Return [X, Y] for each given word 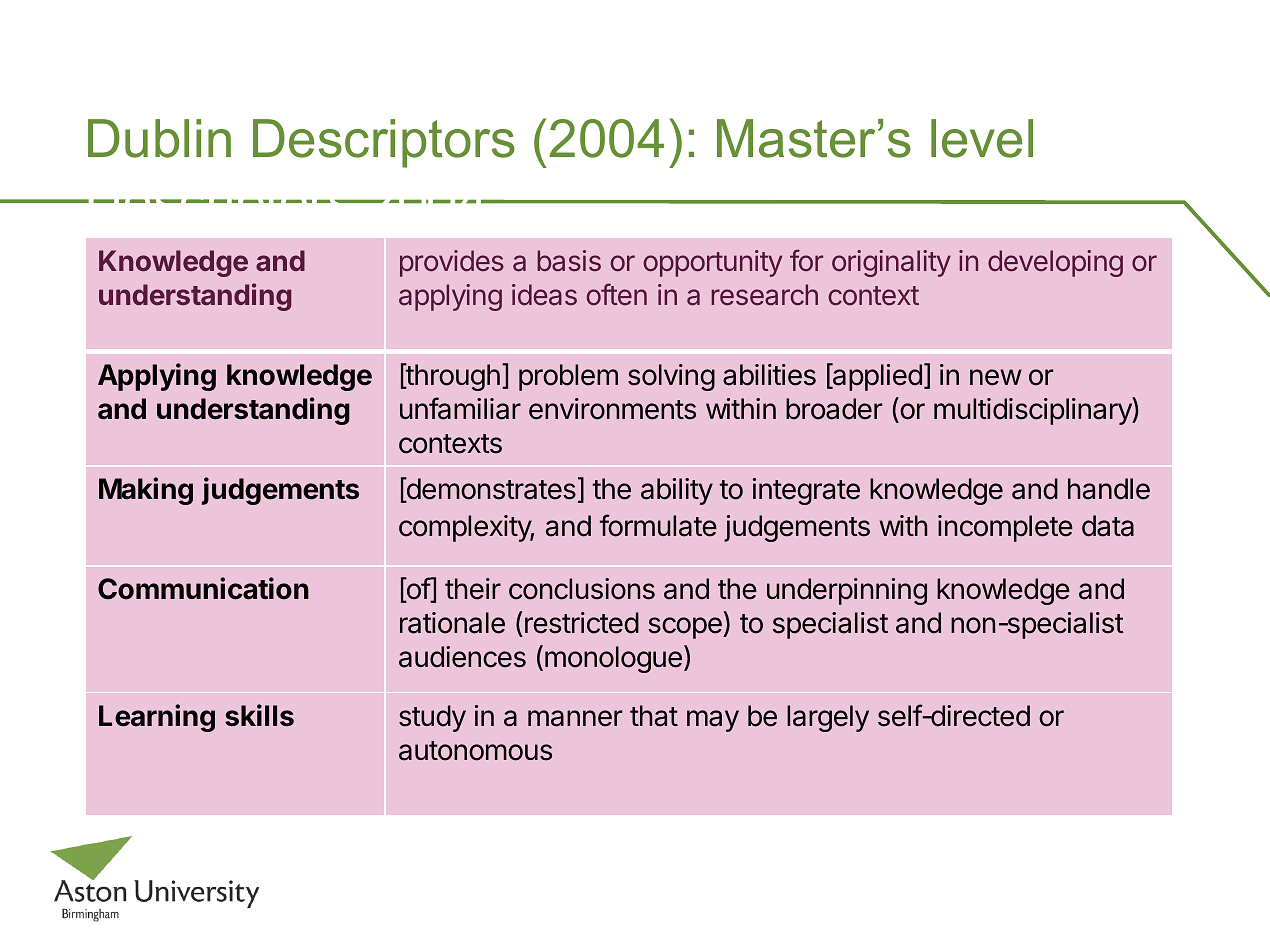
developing [1055, 263]
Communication [203, 588]
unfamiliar [460, 408]
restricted [582, 623]
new [996, 377]
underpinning [847, 591]
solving [671, 377]
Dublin [159, 138]
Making [146, 491]
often [616, 294]
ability [677, 491]
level [982, 138]
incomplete [1005, 528]
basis [569, 261]
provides [452, 263]
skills [259, 715]
